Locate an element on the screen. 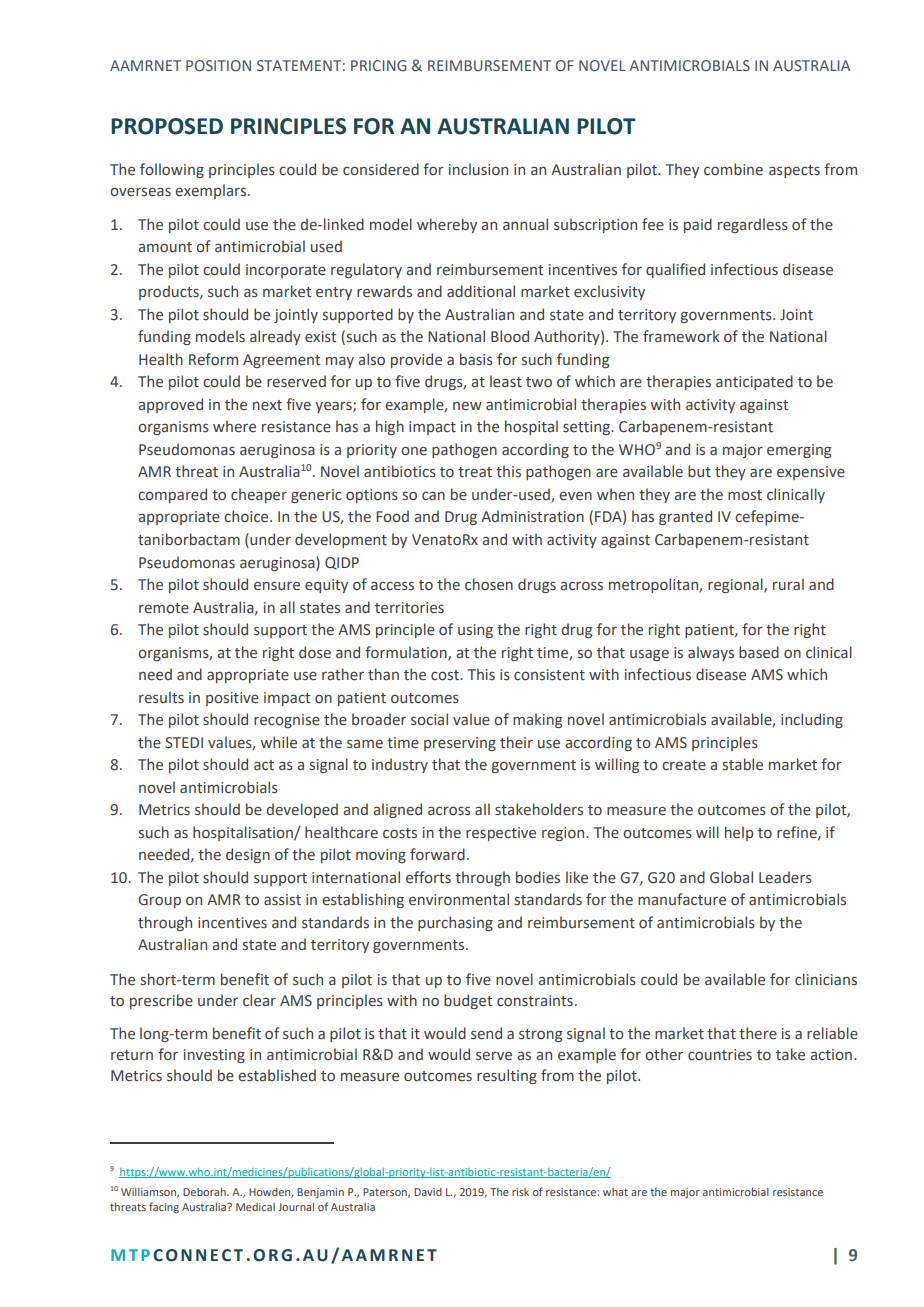  remote is located at coordinates (164, 608).
